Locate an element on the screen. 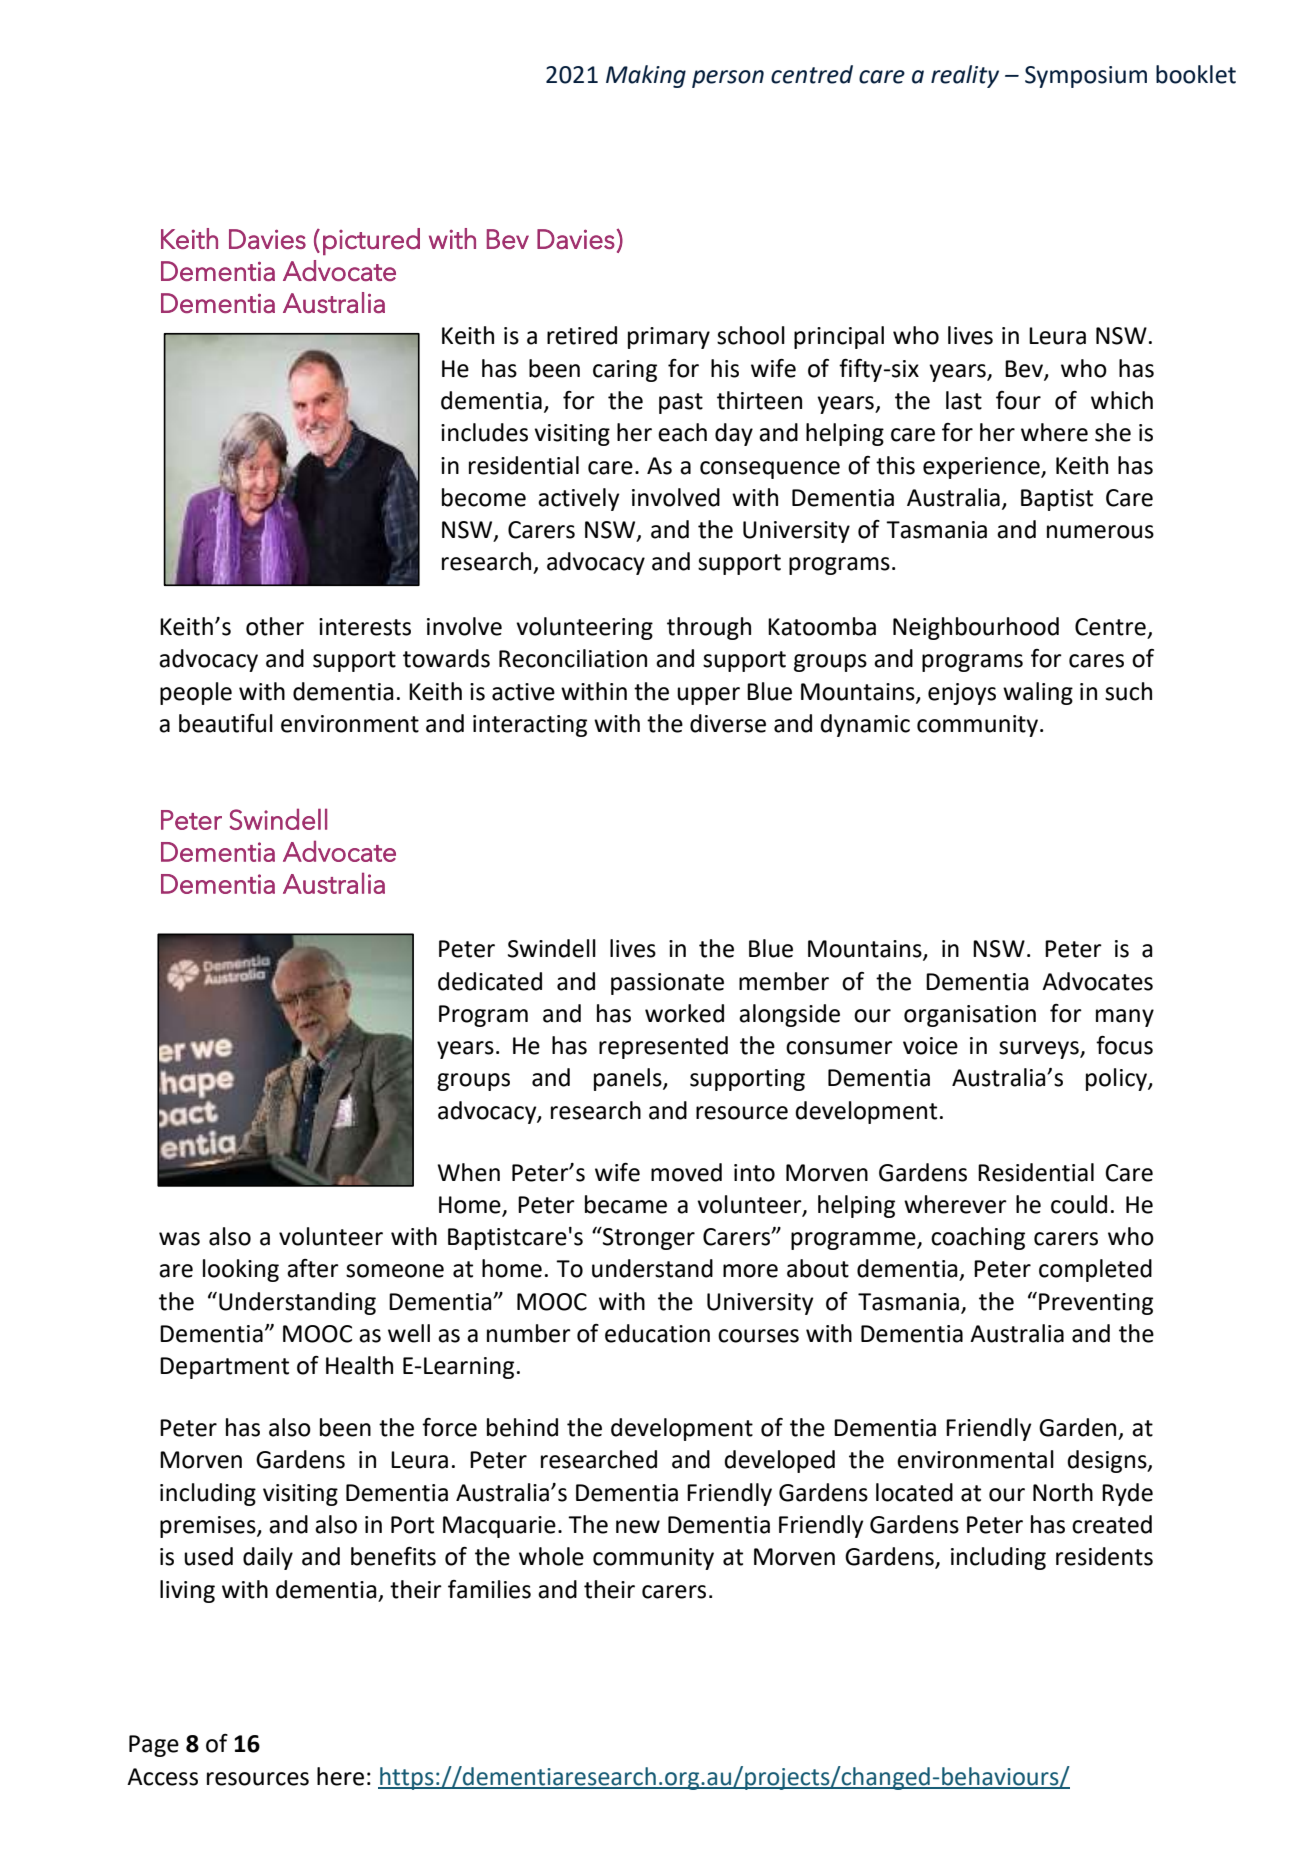 This screenshot has width=1313, height=1856. Page is located at coordinates (154, 1746).
